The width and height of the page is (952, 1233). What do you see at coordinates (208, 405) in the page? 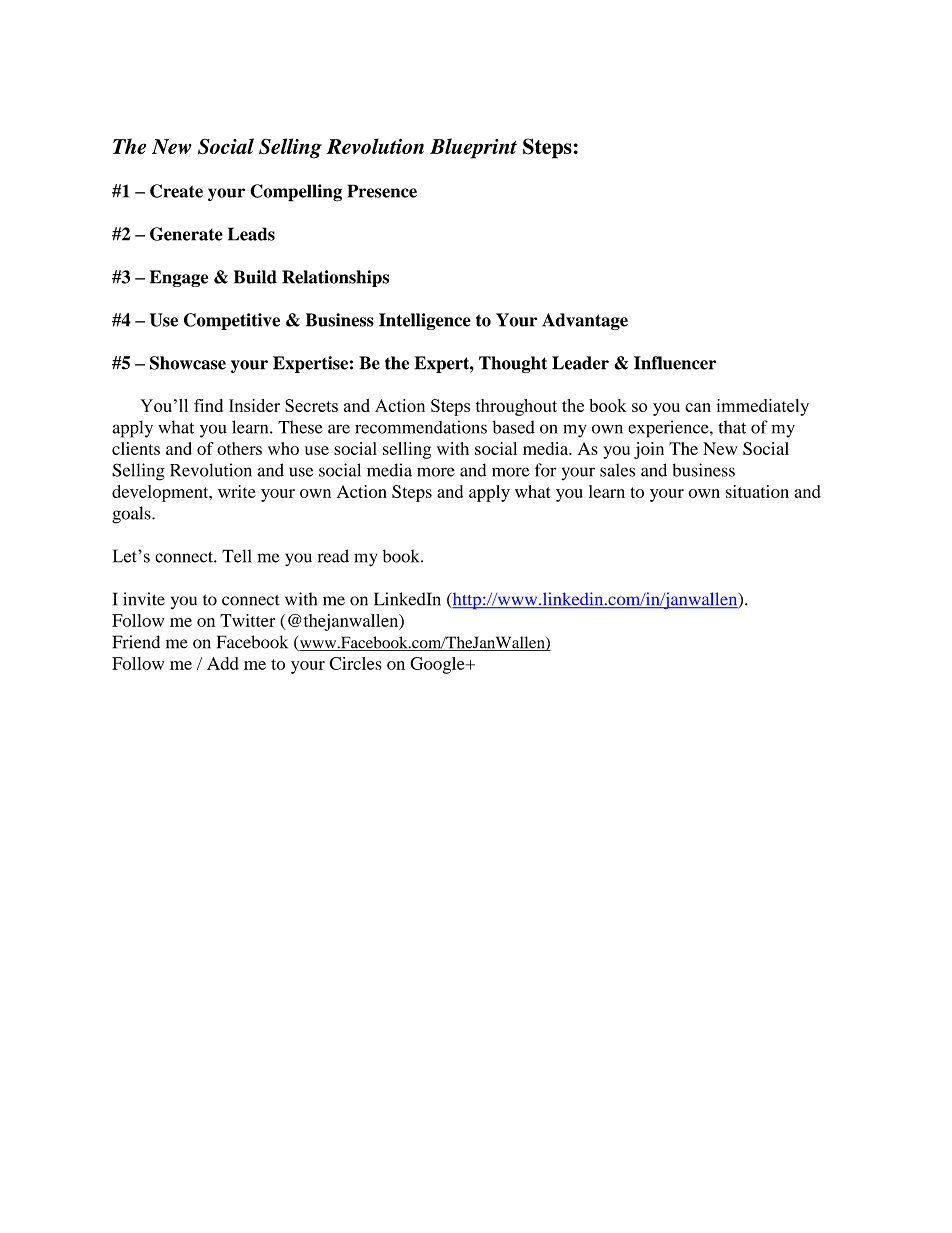
I see `find` at bounding box center [208, 405].
